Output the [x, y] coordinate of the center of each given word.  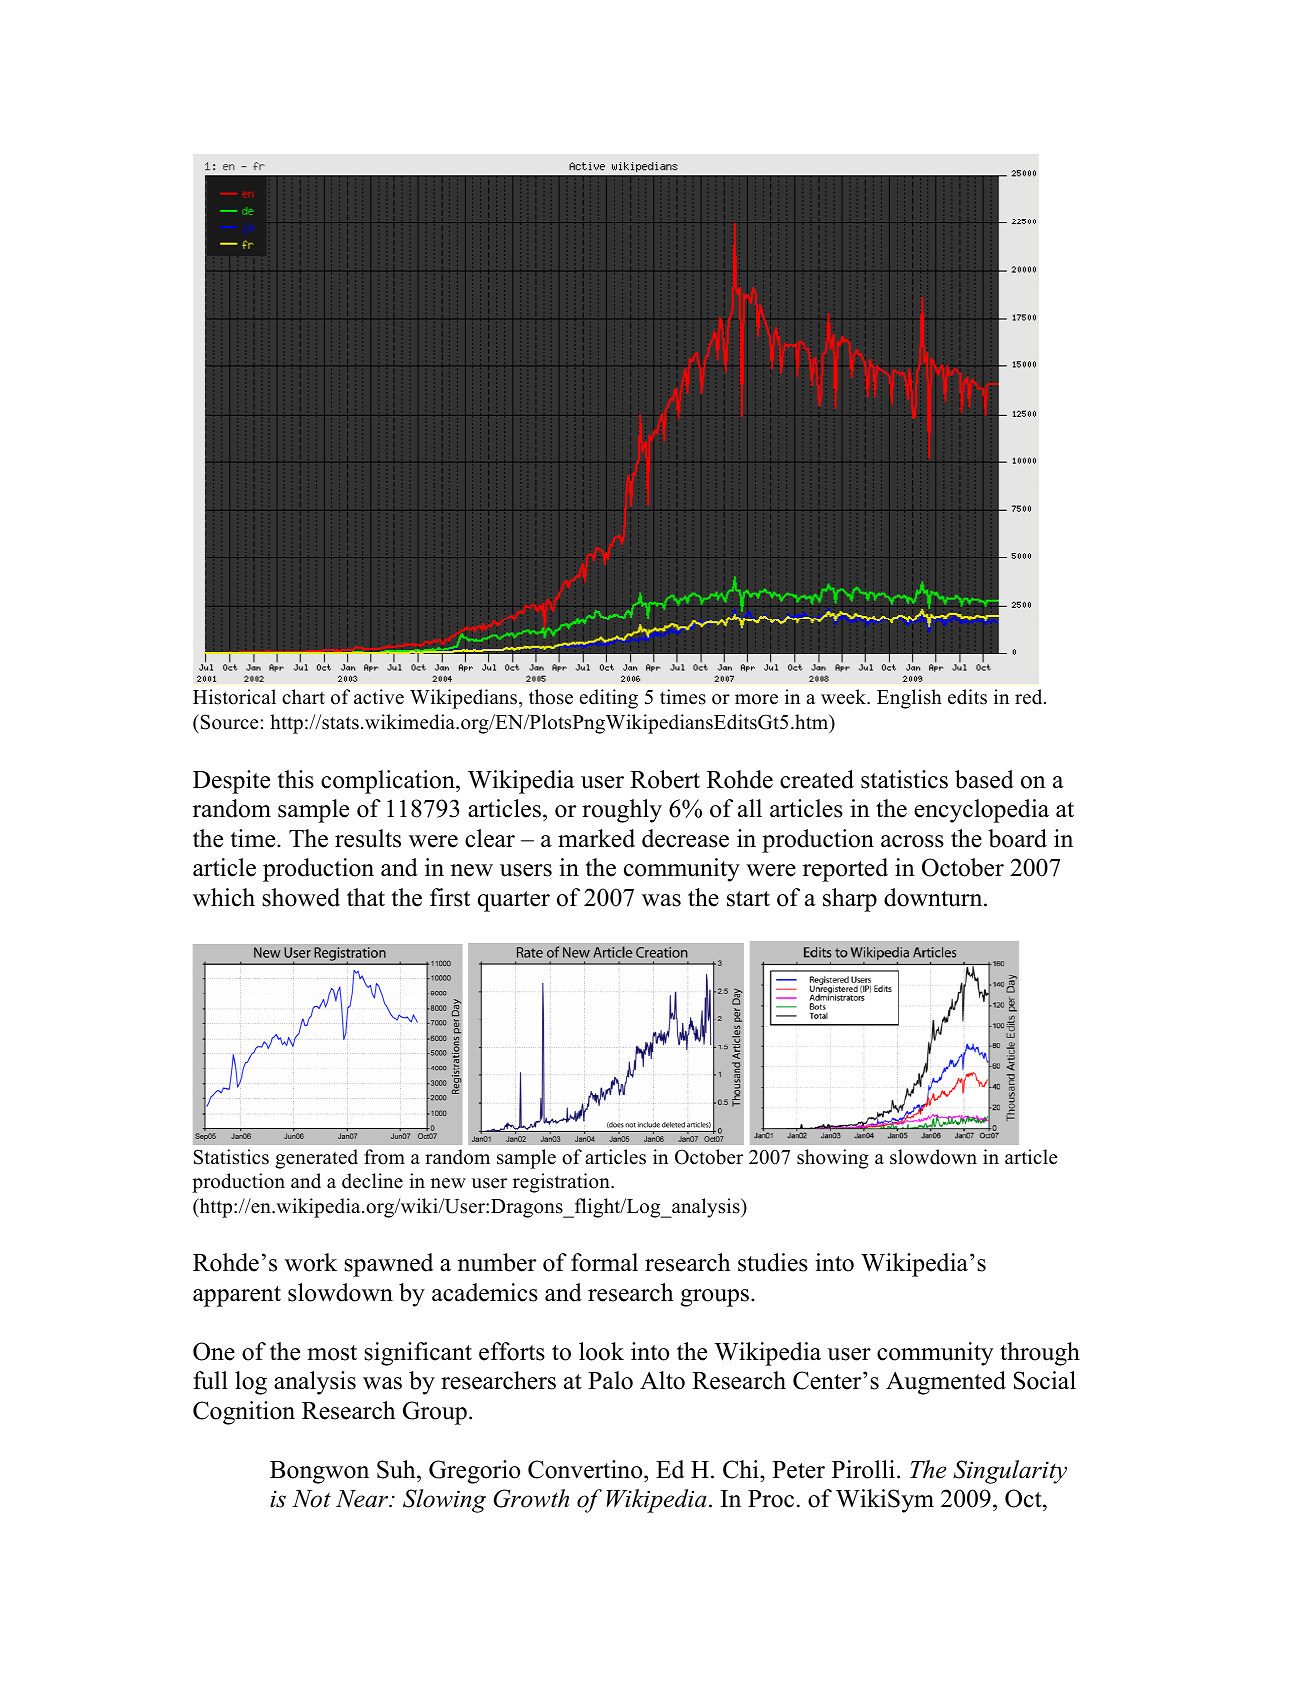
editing [608, 699]
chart [303, 697]
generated [316, 1159]
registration [562, 1183]
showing [833, 1159]
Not [311, 1499]
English [909, 699]
